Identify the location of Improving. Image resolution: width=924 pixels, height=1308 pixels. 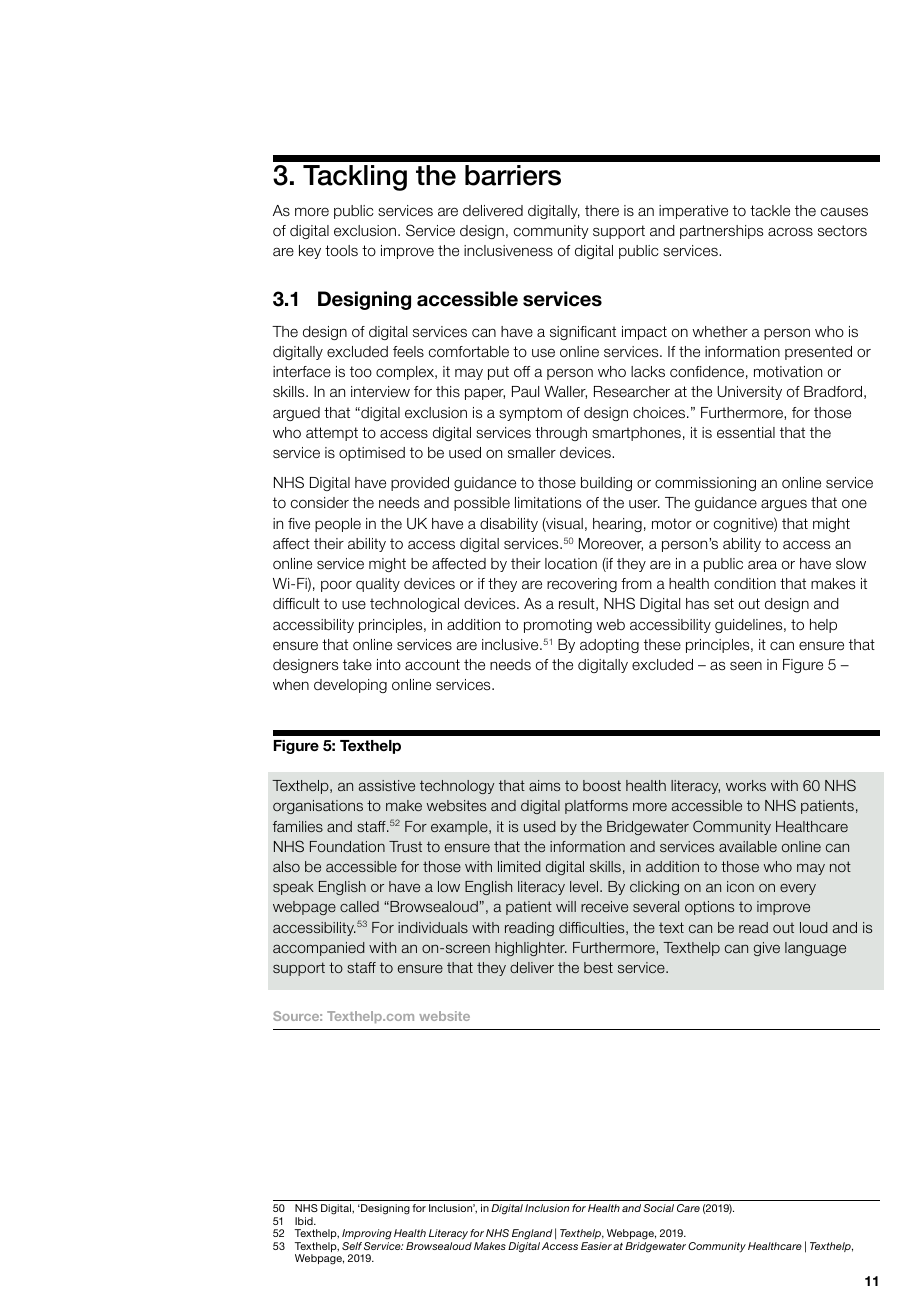
(367, 1236).
